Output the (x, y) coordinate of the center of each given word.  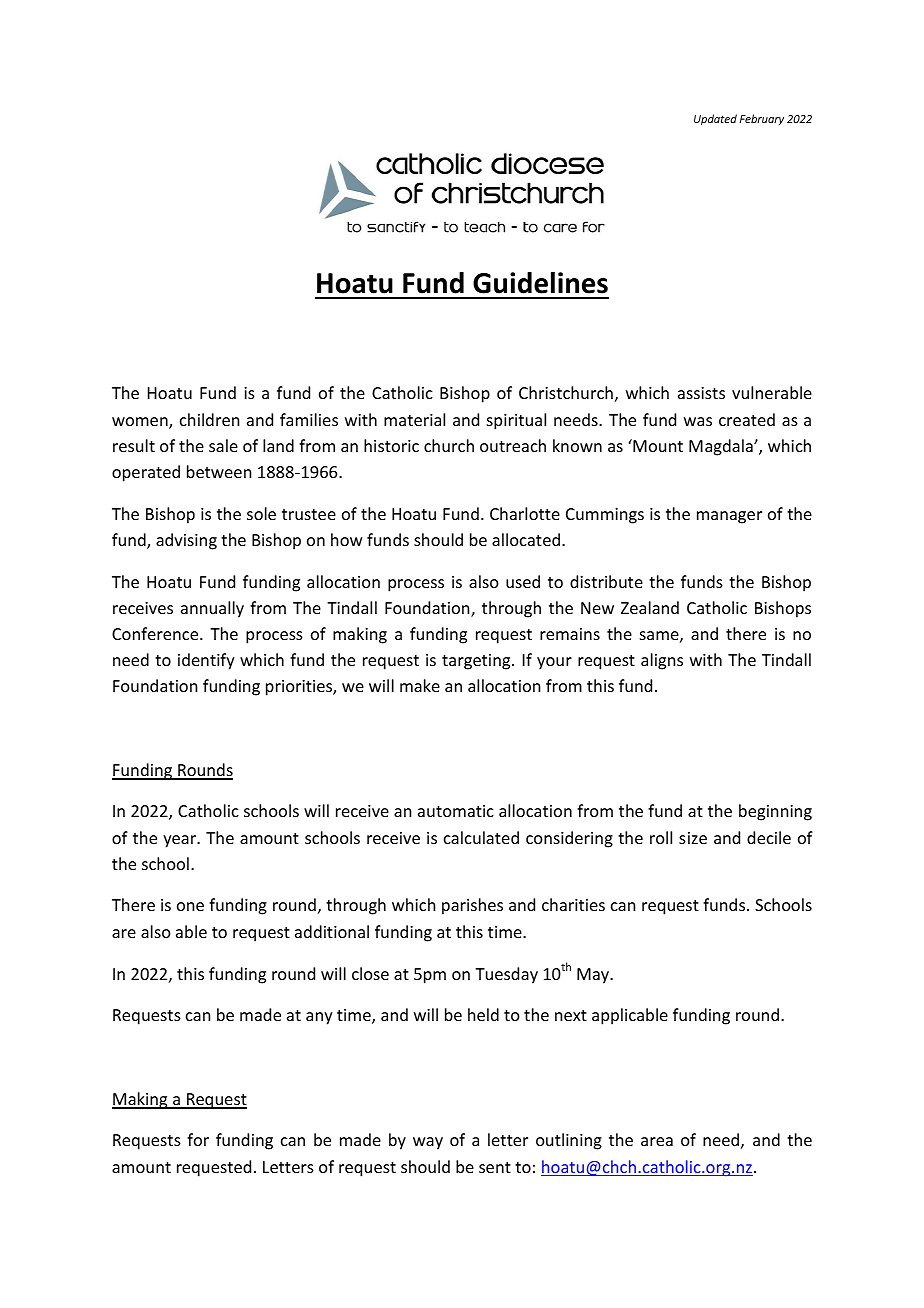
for (198, 1139)
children (209, 419)
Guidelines (540, 283)
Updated (715, 119)
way (428, 1143)
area (657, 1141)
